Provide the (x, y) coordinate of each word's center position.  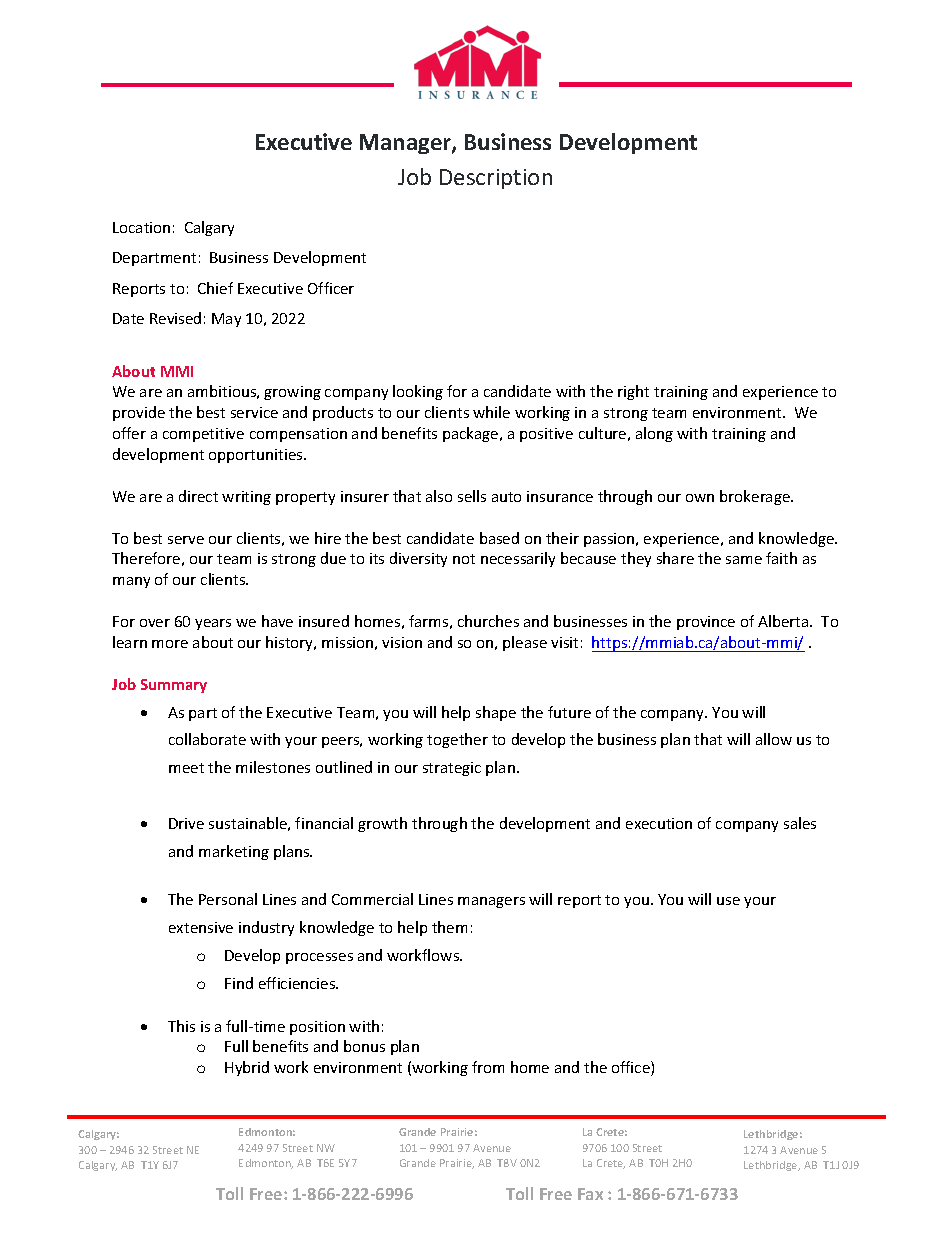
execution (659, 823)
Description (496, 179)
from (488, 1067)
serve (186, 540)
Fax (590, 1194)
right (633, 392)
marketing (234, 852)
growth (382, 824)
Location (141, 227)
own (700, 498)
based (499, 538)
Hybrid (247, 1068)
